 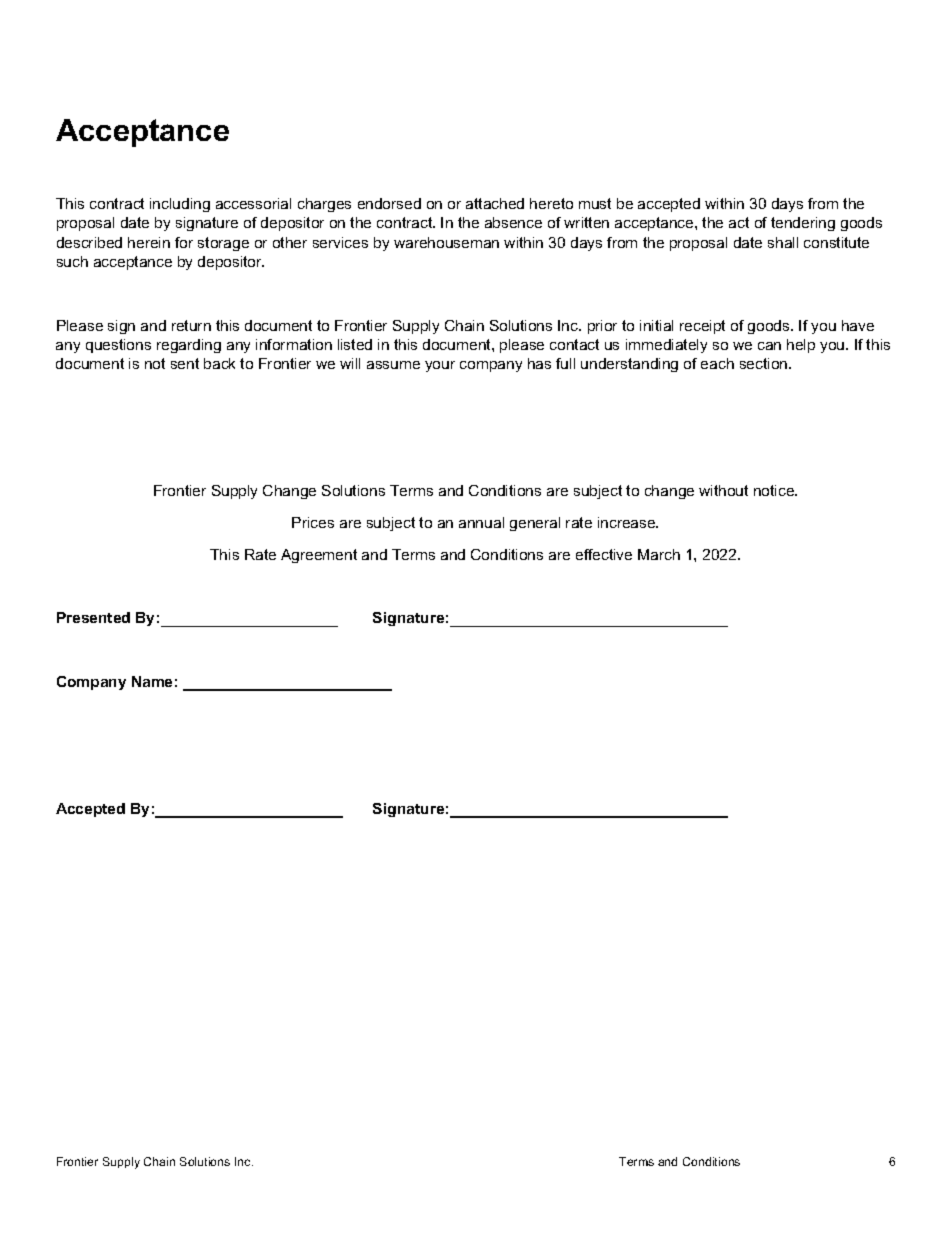 What do you see at coordinates (513, 222) in the image?
I see `absence` at bounding box center [513, 222].
